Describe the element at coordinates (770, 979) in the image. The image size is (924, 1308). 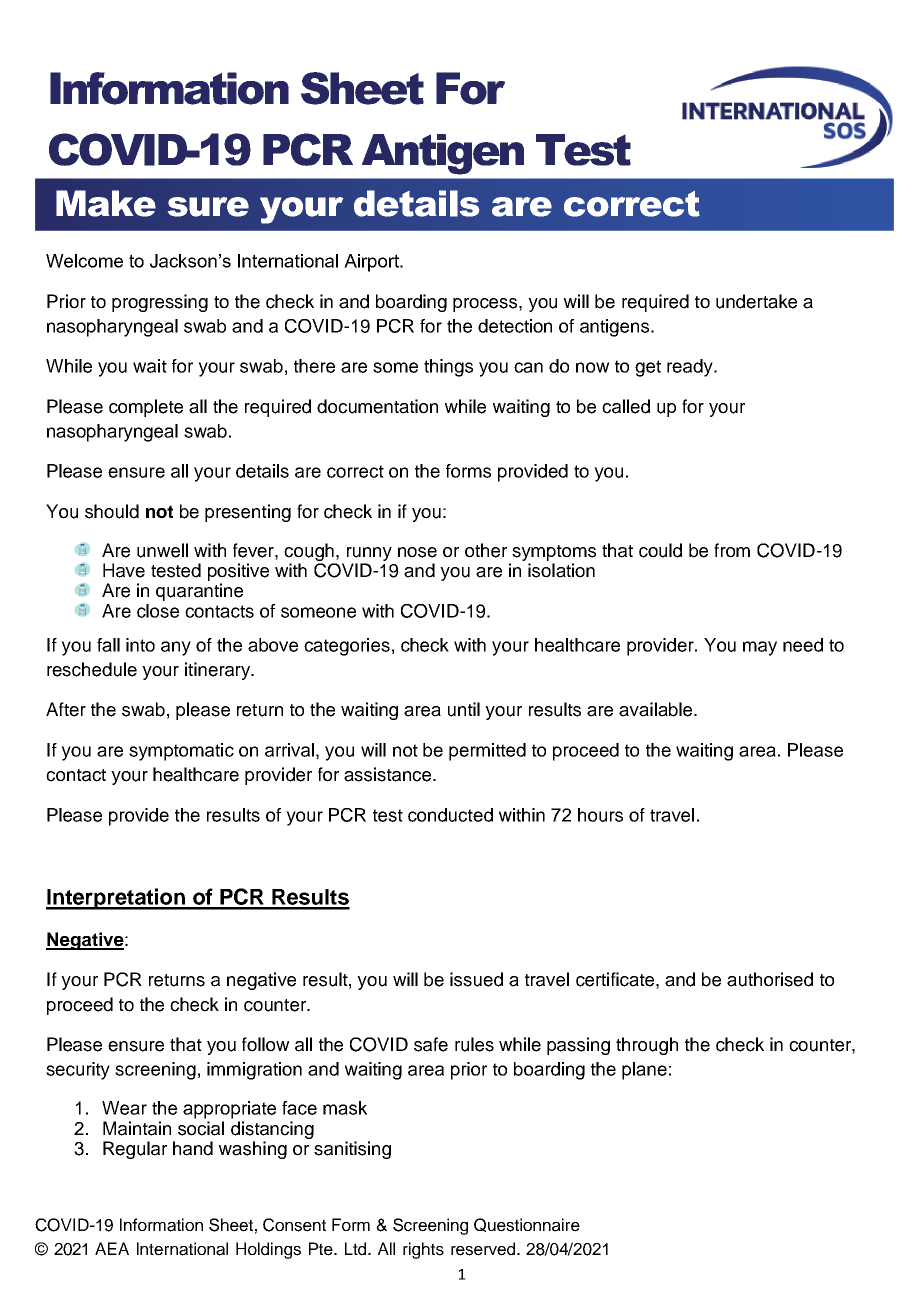
I see `authorised` at that location.
